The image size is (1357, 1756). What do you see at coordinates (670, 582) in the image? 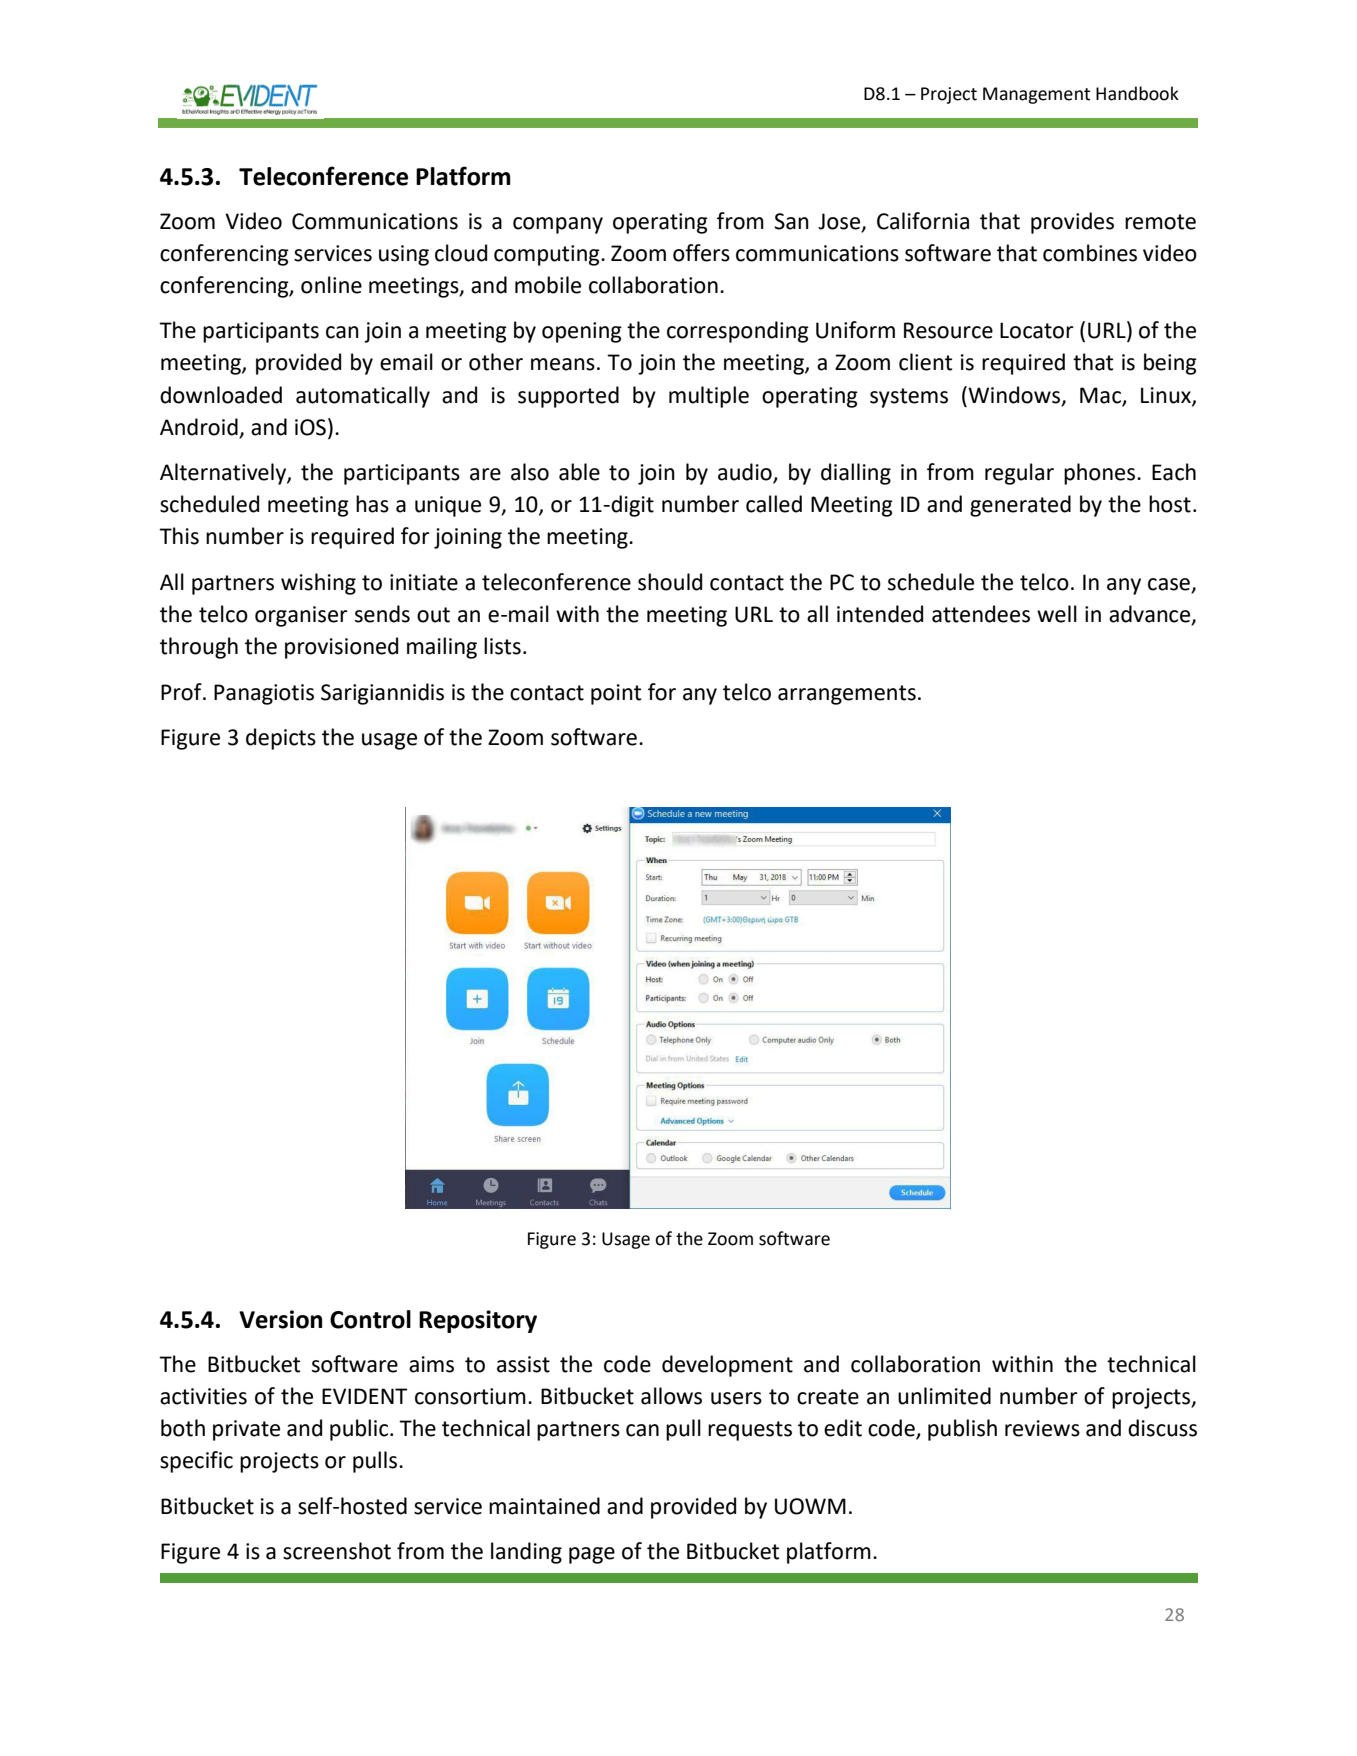
I see `should` at bounding box center [670, 582].
